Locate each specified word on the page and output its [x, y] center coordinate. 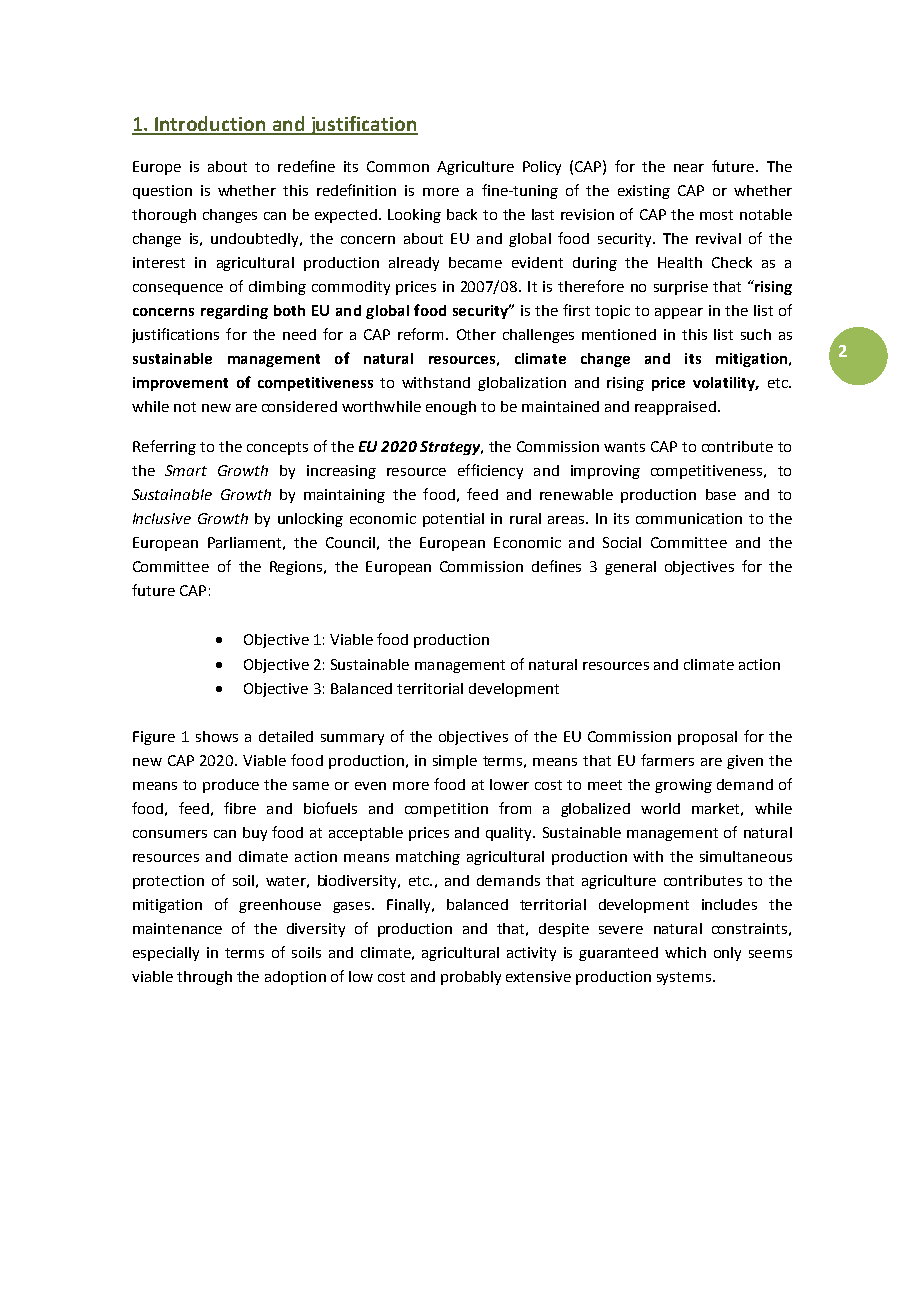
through [204, 978]
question [162, 192]
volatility [725, 384]
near [689, 168]
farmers [667, 760]
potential [453, 520]
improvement [180, 384]
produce [231, 786]
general [630, 568]
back [462, 214]
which [685, 952]
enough [451, 408]
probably [471, 978]
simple [455, 762]
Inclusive [162, 518]
